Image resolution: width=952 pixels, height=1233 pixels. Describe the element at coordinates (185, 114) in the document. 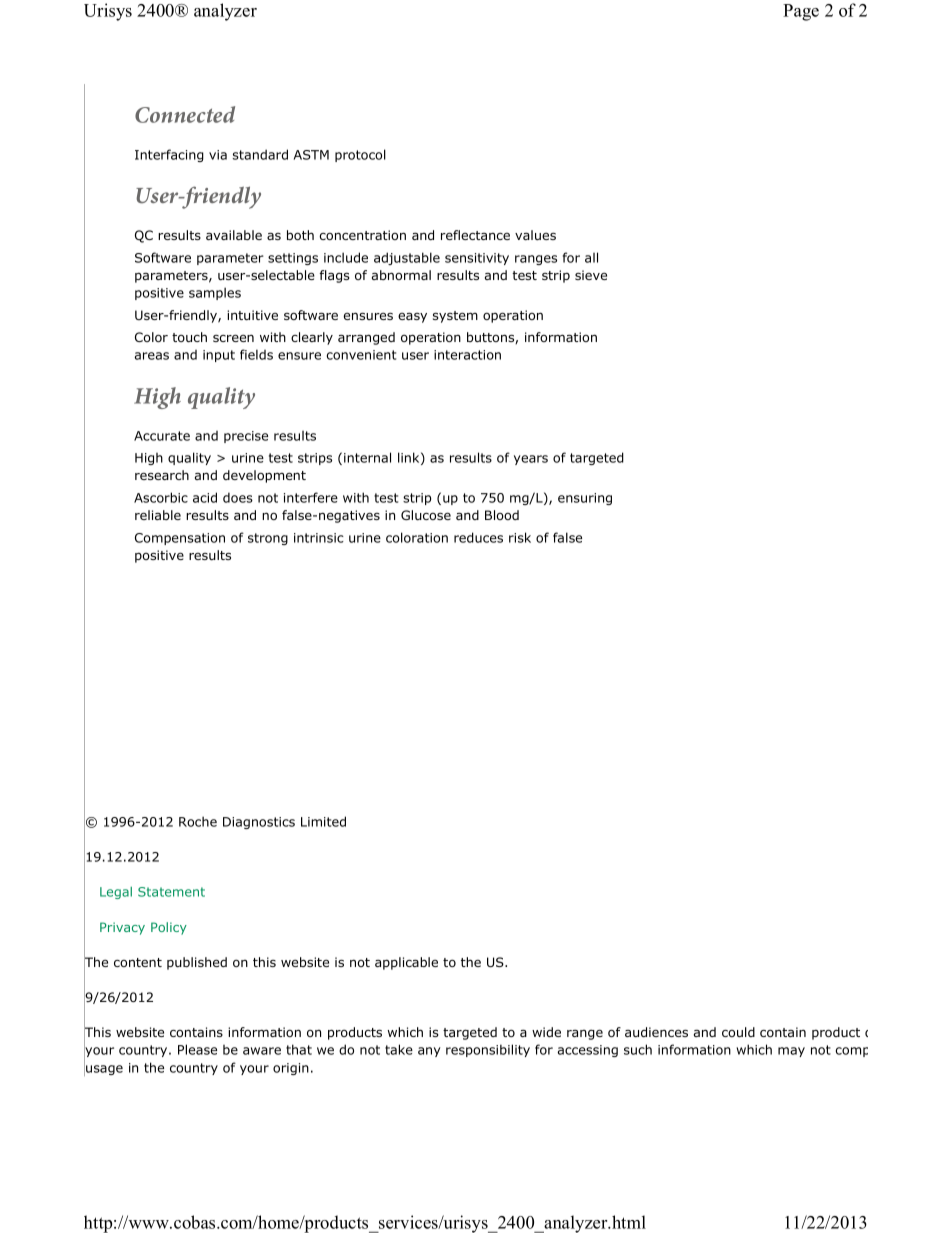

I see `Connected` at that location.
